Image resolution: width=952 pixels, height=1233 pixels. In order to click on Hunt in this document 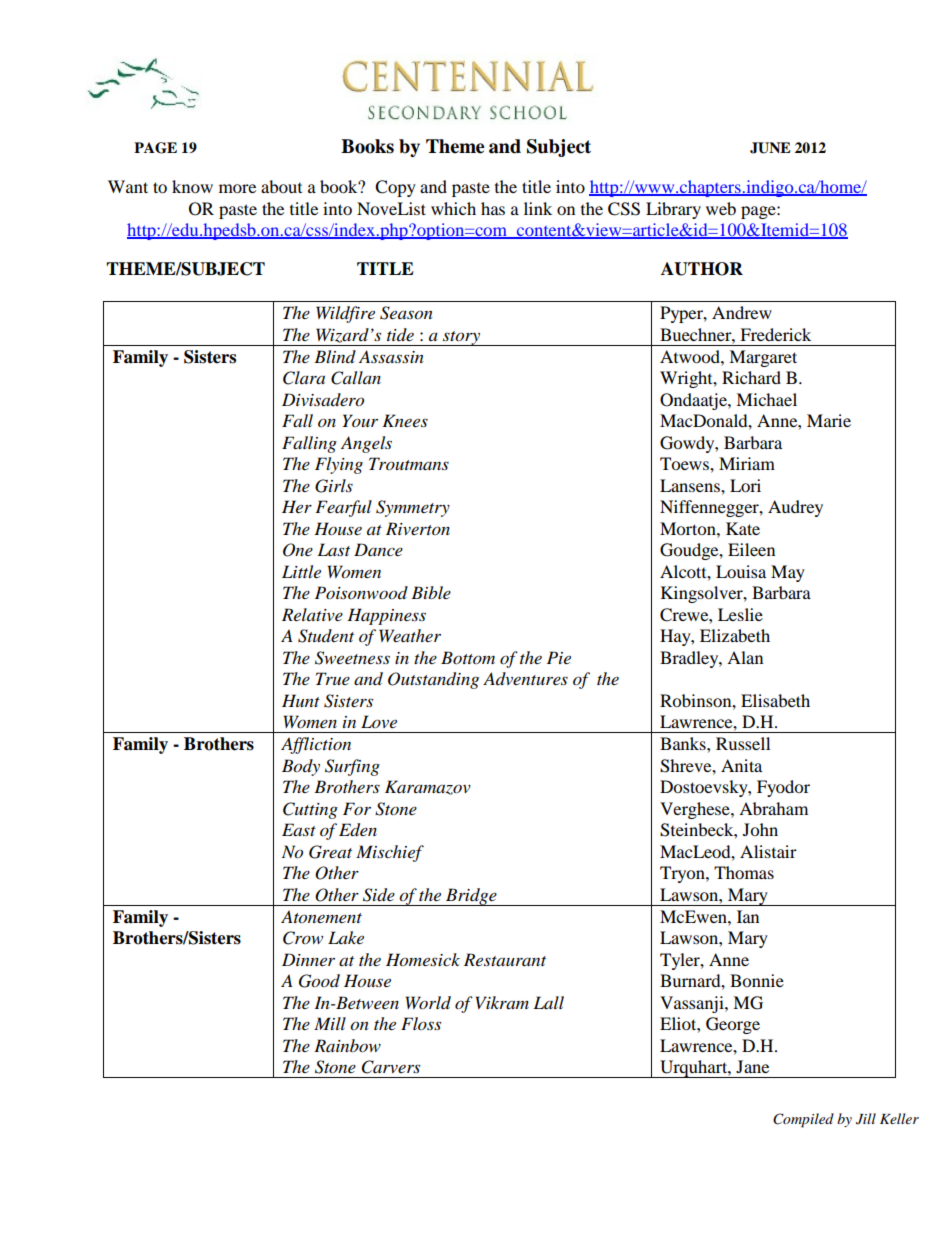, I will do `click(301, 700)`.
